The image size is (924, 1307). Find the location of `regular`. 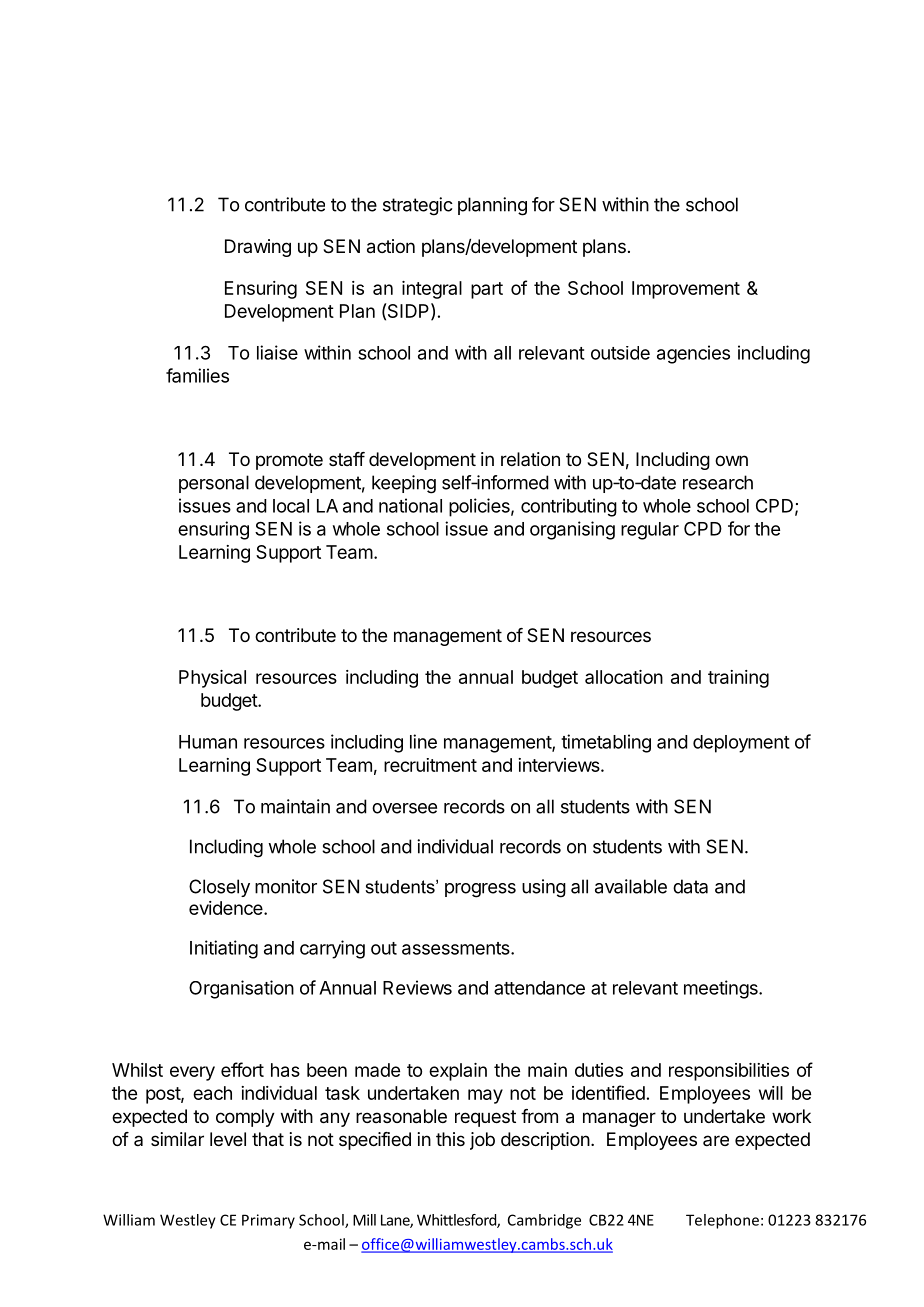

regular is located at coordinates (650, 531).
